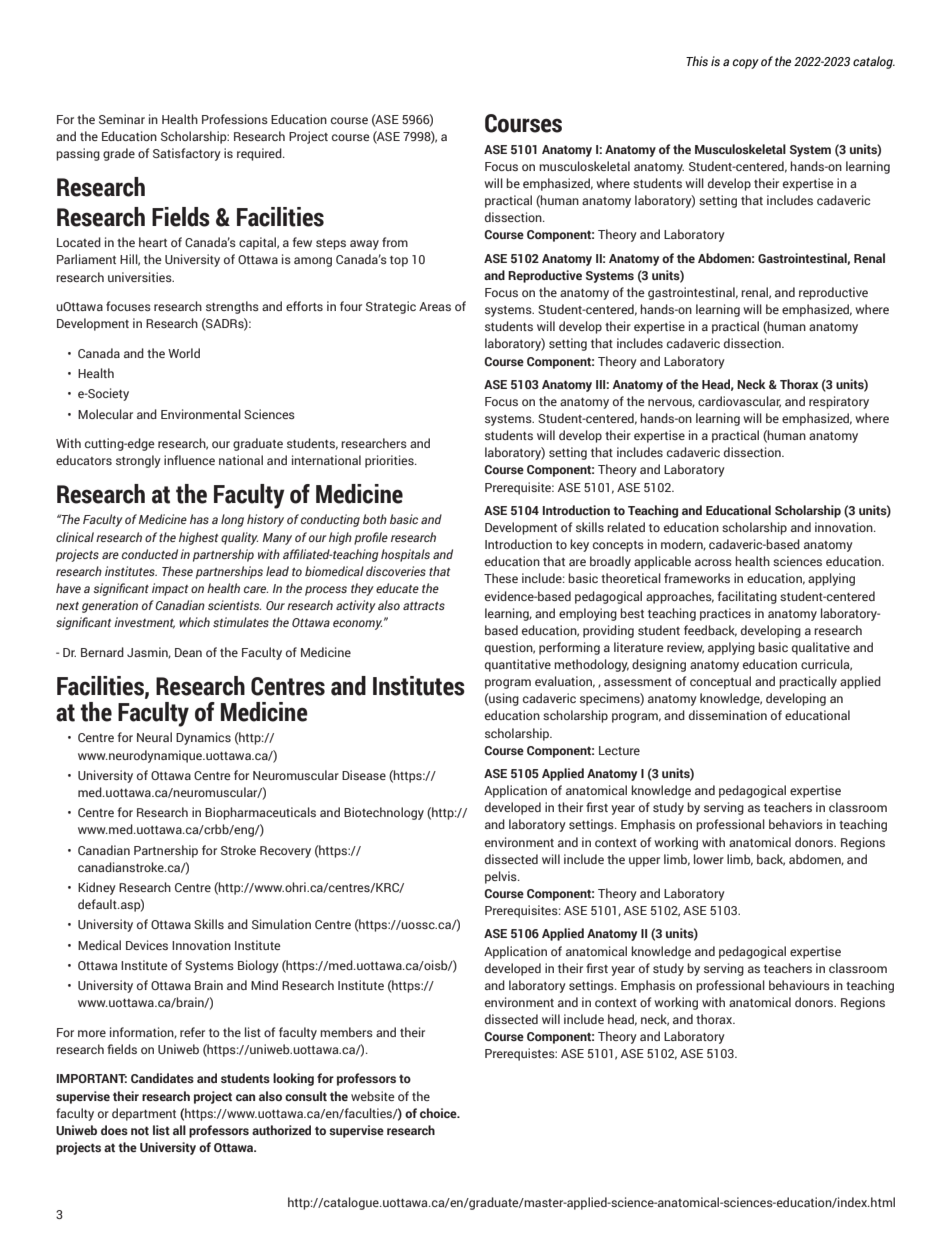 The height and width of the page is (1233, 952). I want to click on department, so click(144, 1114).
